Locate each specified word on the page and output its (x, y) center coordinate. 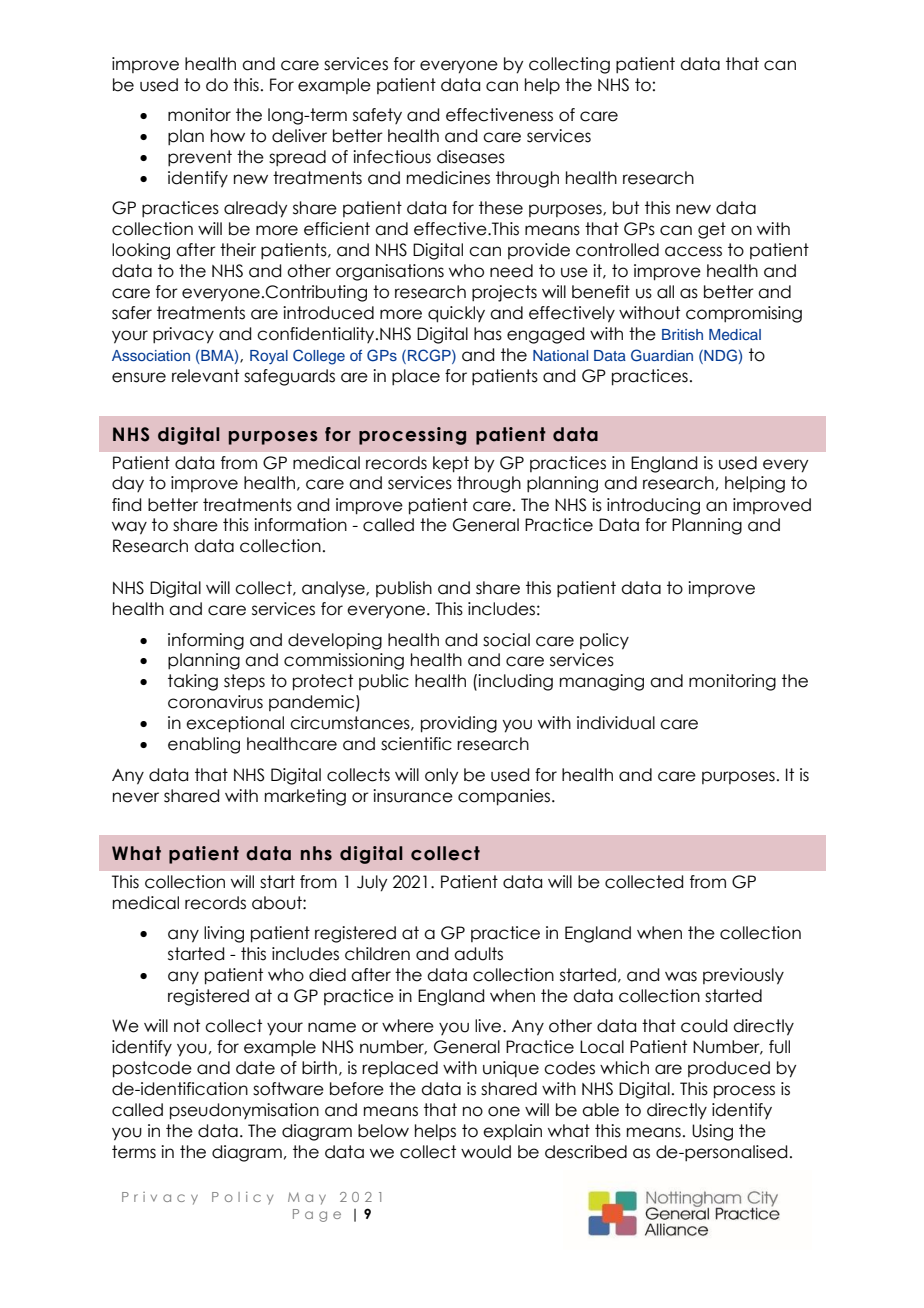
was (681, 976)
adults (478, 954)
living (224, 934)
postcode (152, 1069)
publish (404, 589)
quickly (456, 314)
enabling (204, 745)
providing (459, 724)
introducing (653, 506)
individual (616, 723)
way (129, 528)
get (712, 230)
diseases (471, 157)
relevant (205, 376)
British (682, 334)
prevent (200, 158)
